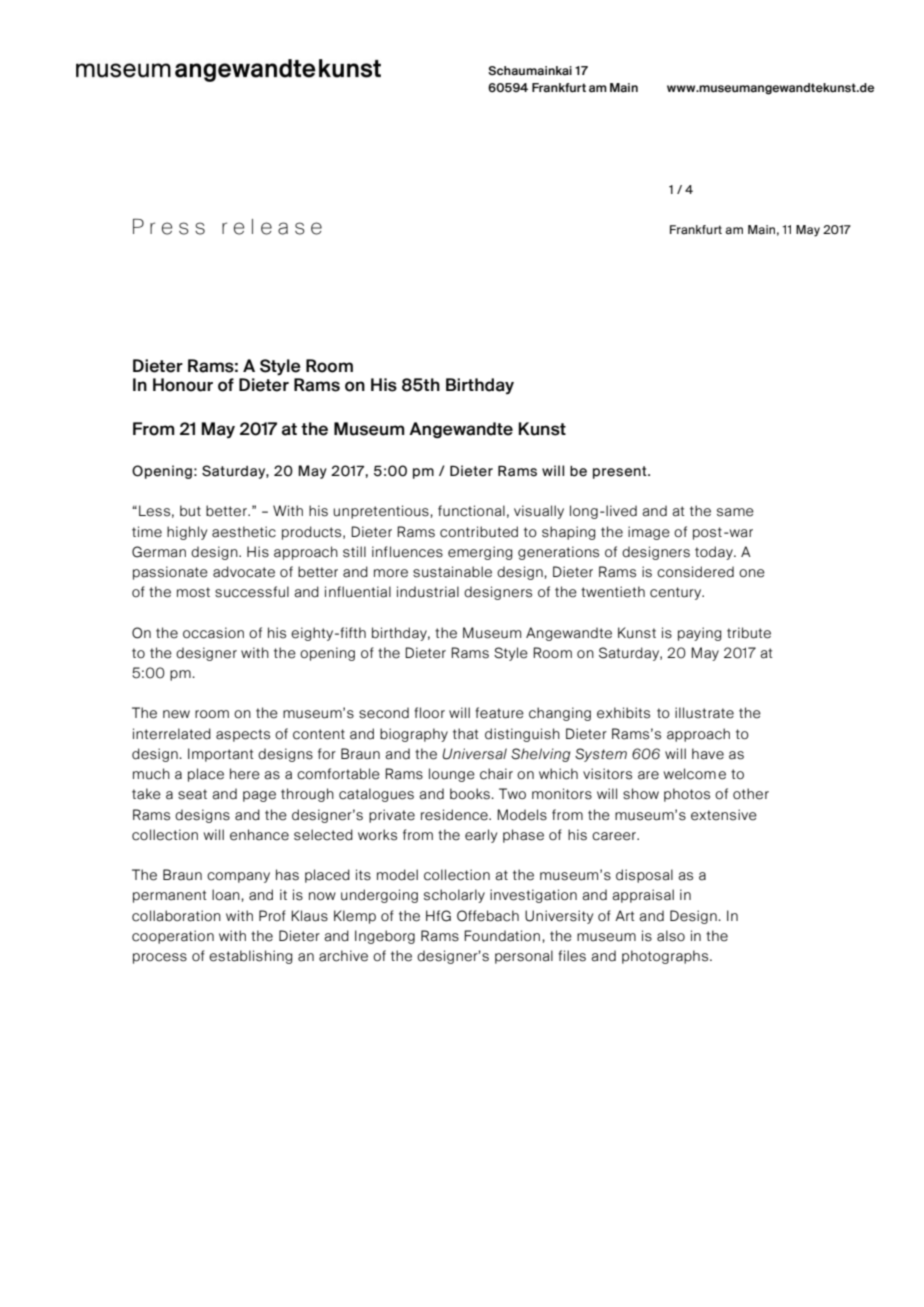  I want to click on paying, so click(699, 634).
